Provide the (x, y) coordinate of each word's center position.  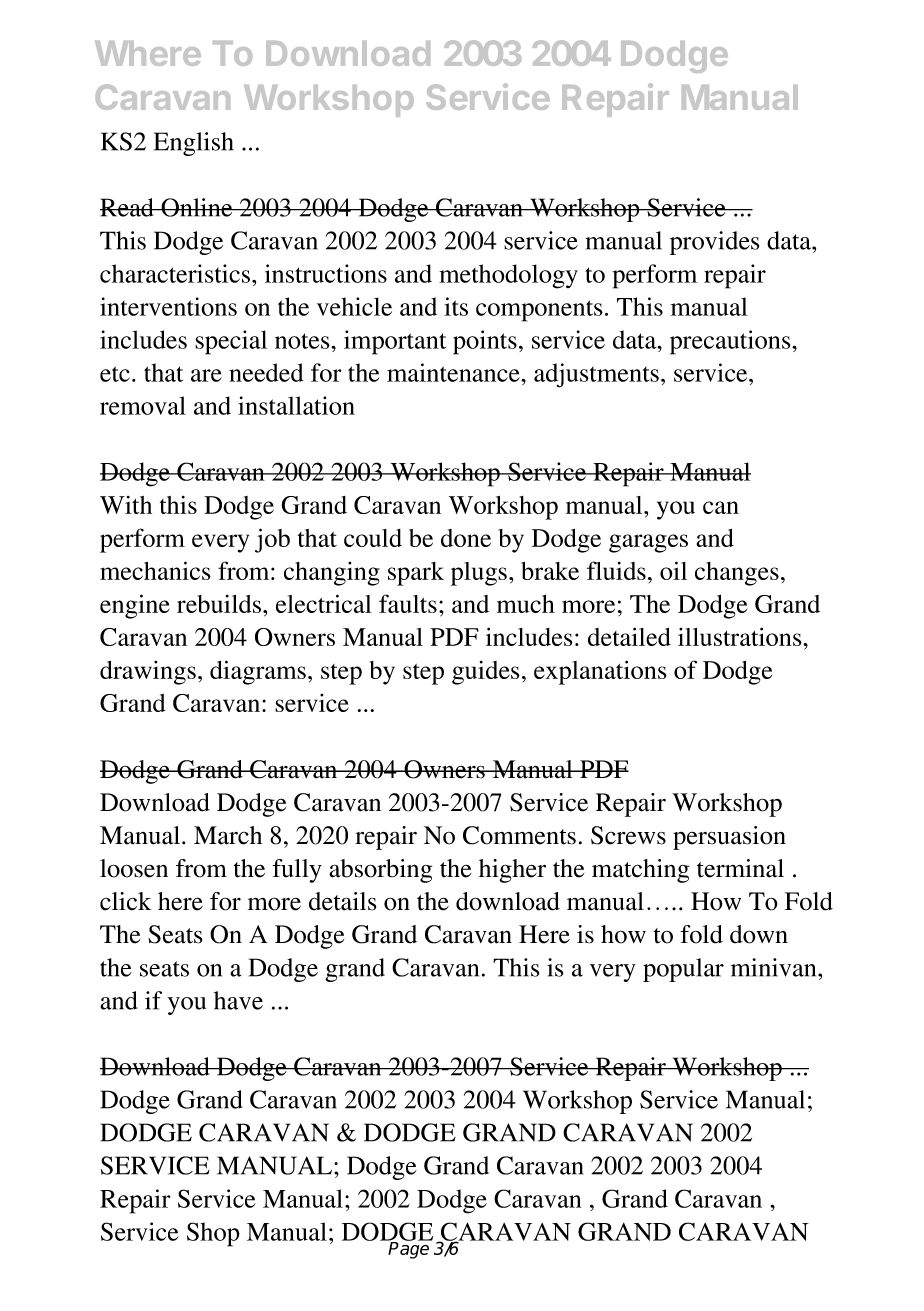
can (721, 507)
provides (714, 243)
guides (486, 673)
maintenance (454, 372)
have (238, 1000)
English (193, 144)
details (342, 901)
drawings (148, 673)
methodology (508, 276)
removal (143, 405)
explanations (600, 672)
